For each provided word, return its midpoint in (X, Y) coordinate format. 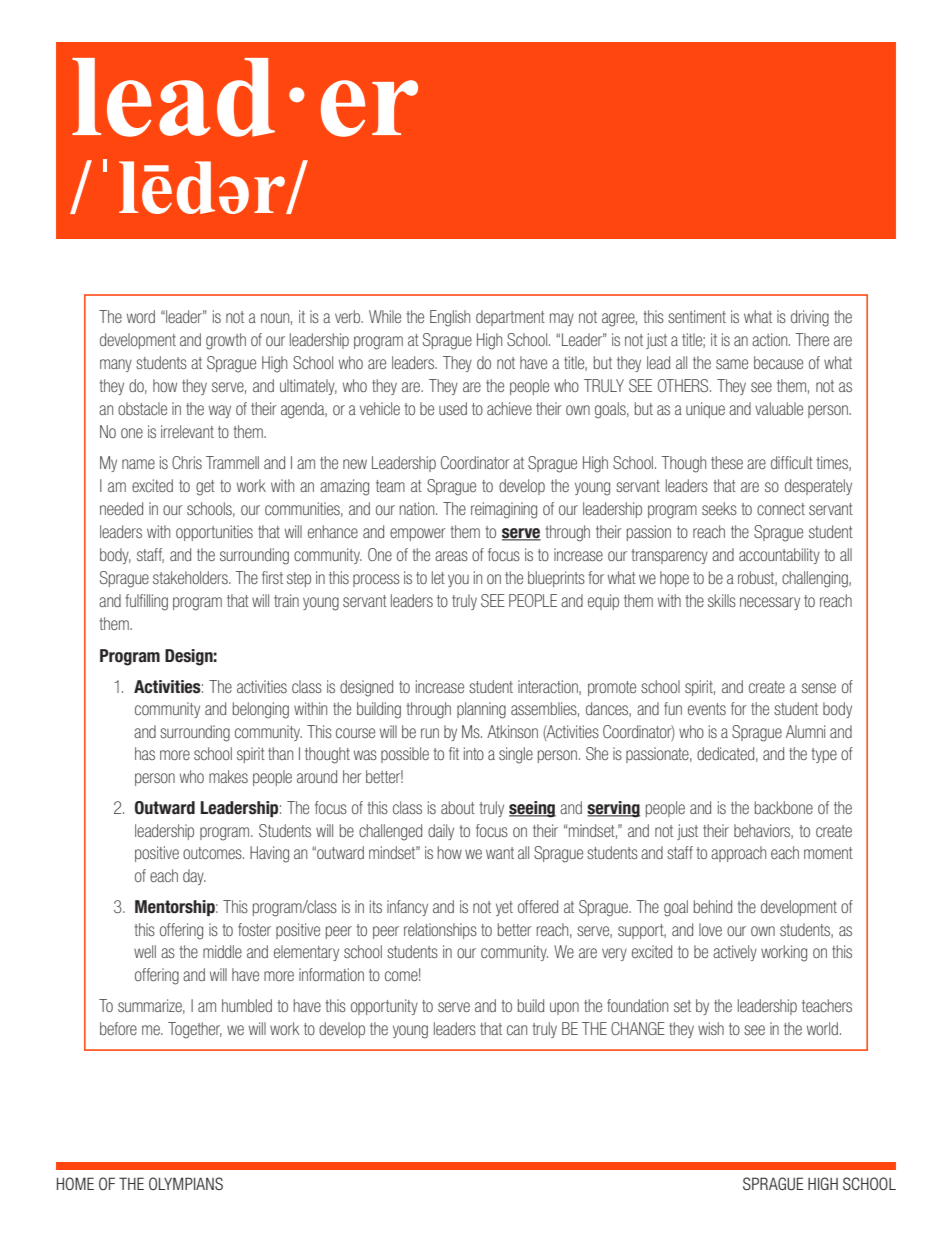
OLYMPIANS (186, 1183)
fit (454, 753)
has (145, 753)
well (145, 951)
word (141, 316)
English (450, 318)
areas (451, 556)
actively (735, 953)
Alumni (805, 731)
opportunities (214, 533)
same (732, 364)
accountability (779, 556)
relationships (440, 931)
